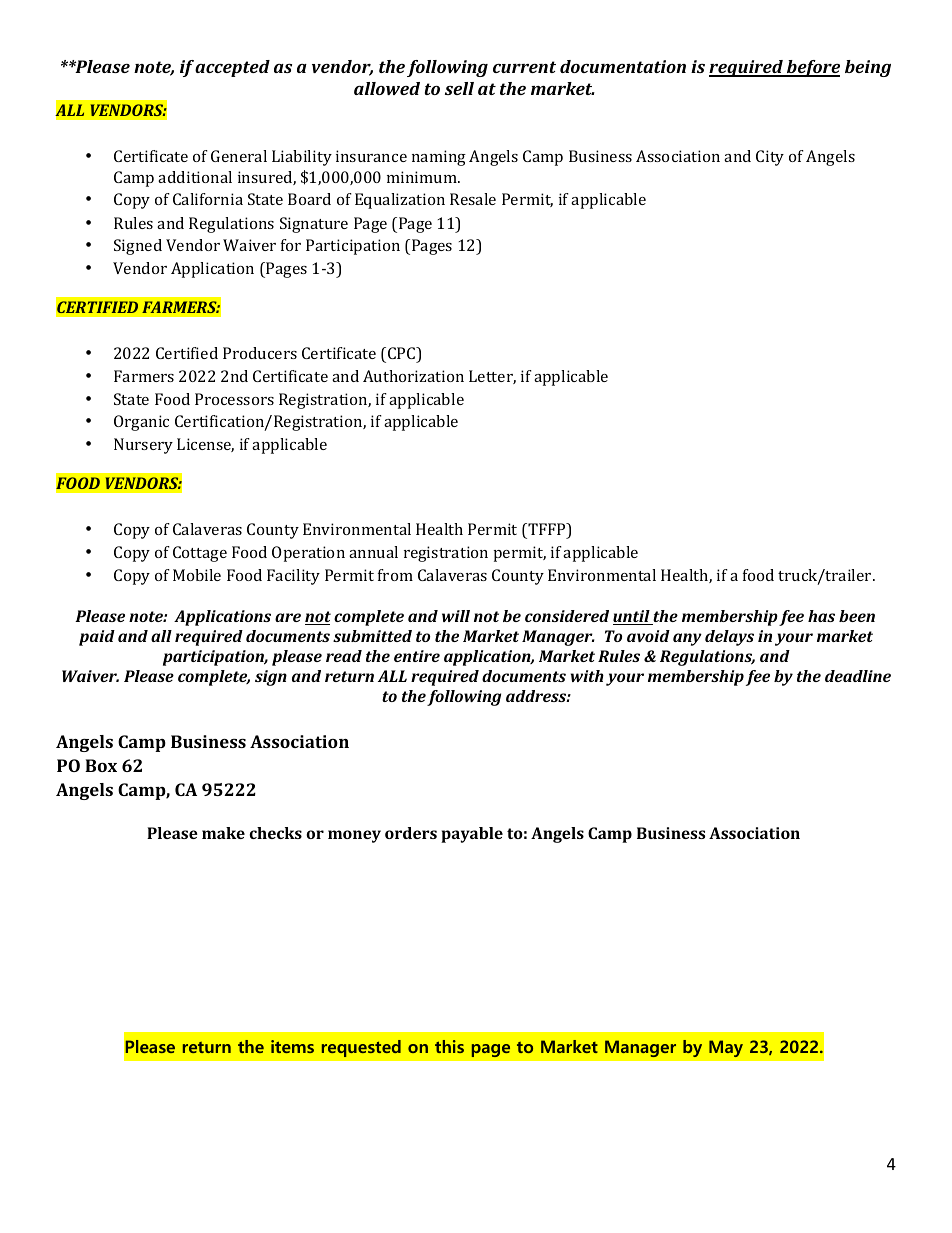 The image size is (952, 1233). Describe the element at coordinates (417, 656) in the screenshot. I see `entire` at that location.
